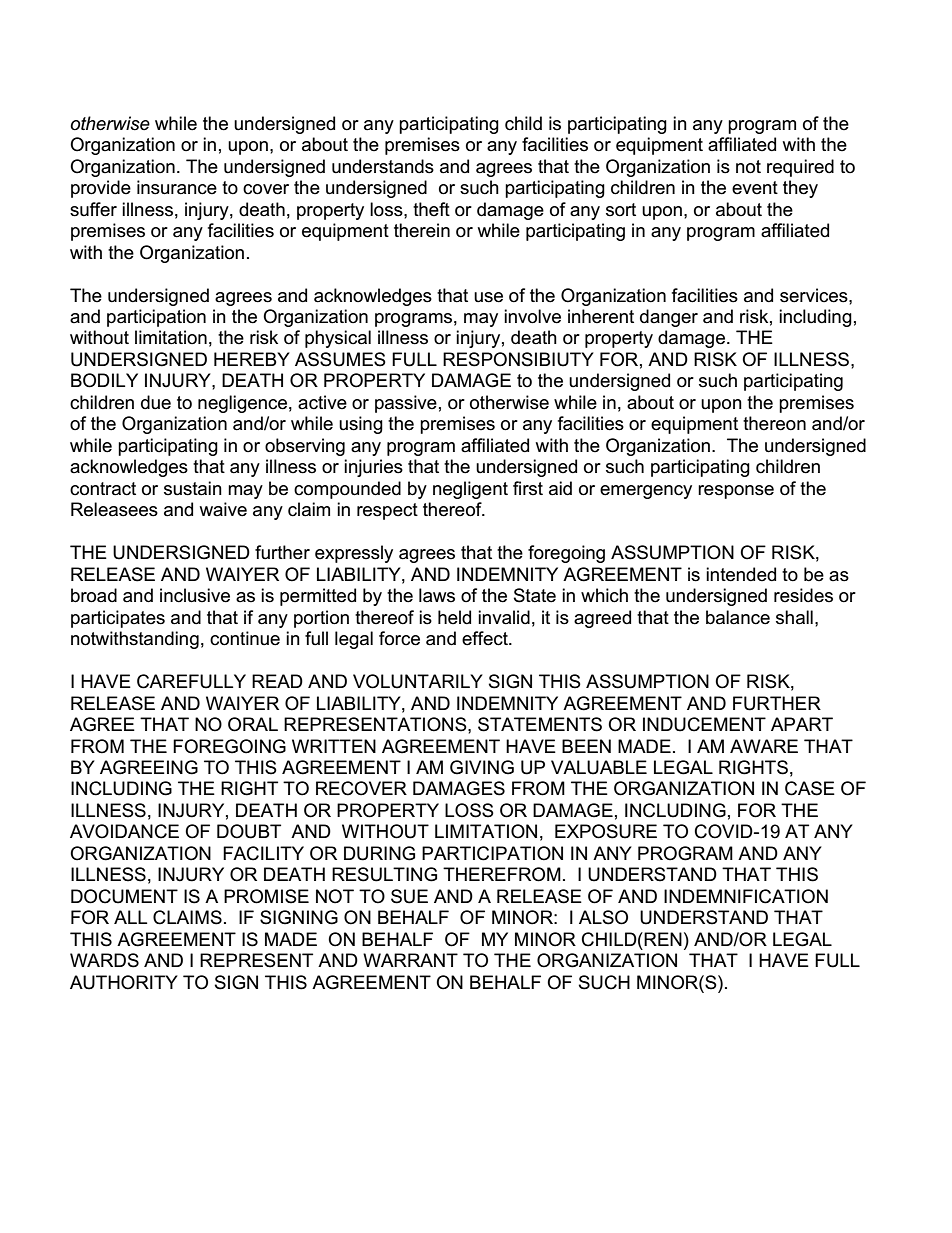 The height and width of the document is (1233, 952). I want to click on AWARE, so click(764, 746).
